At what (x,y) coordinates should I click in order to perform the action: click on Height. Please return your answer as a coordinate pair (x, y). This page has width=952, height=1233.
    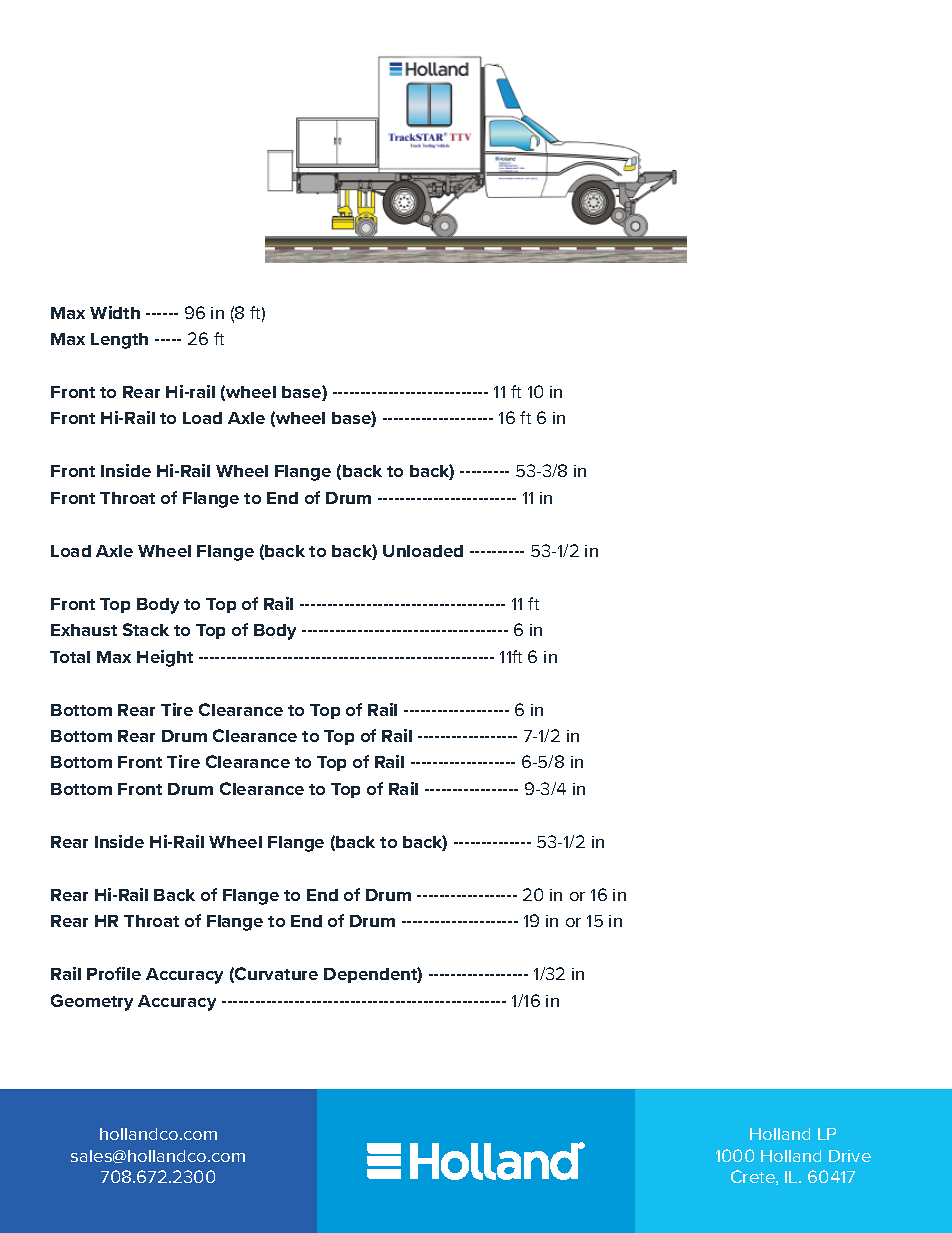
    Looking at the image, I should click on (165, 658).
